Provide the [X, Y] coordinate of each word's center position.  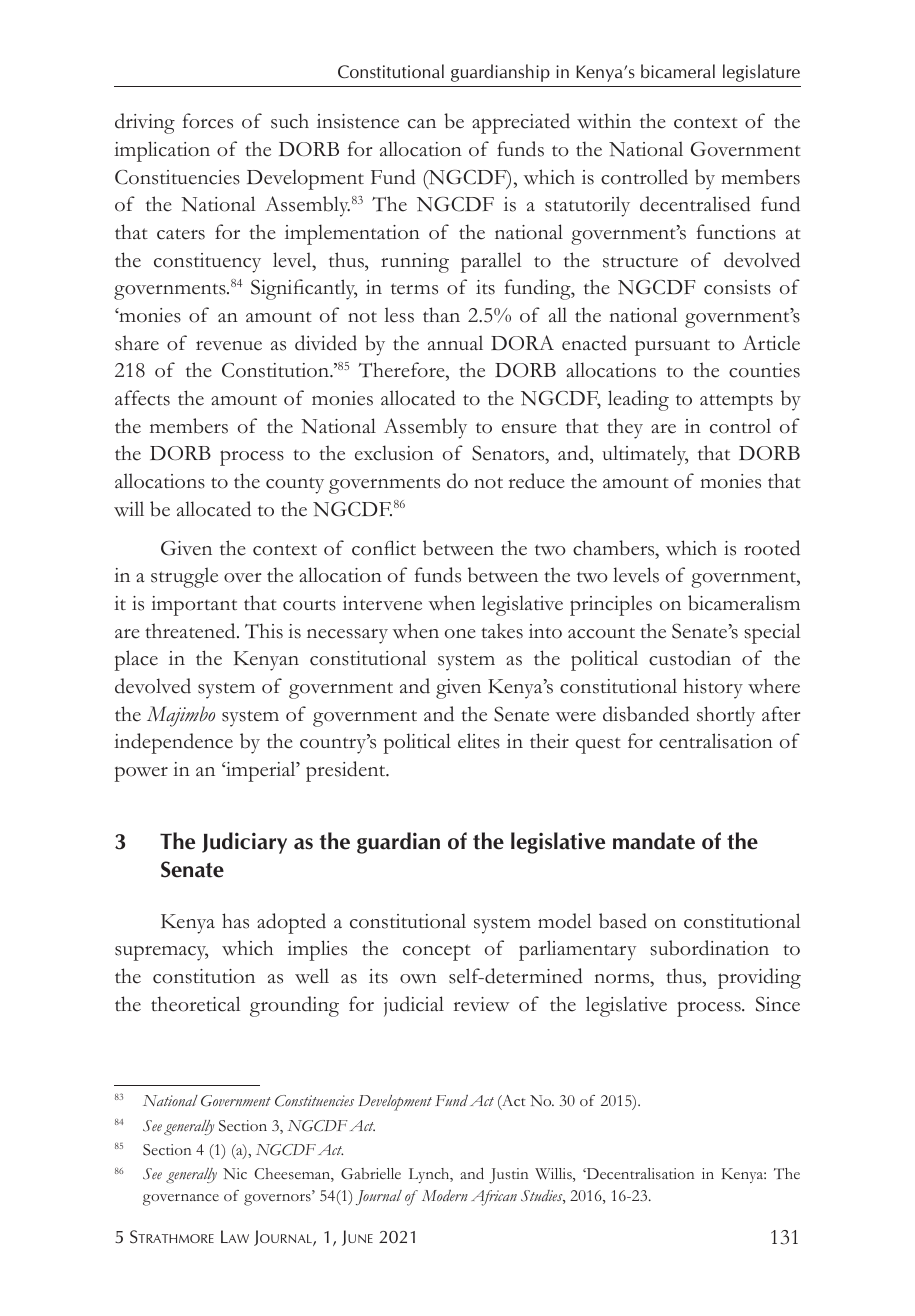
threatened [191, 631]
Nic [235, 1174]
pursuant [672, 347]
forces [208, 121]
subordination [709, 948]
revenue [229, 346]
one [460, 634]
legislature [761, 73]
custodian [690, 658]
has [235, 921]
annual [455, 342]
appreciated [521, 123]
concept [437, 952]
